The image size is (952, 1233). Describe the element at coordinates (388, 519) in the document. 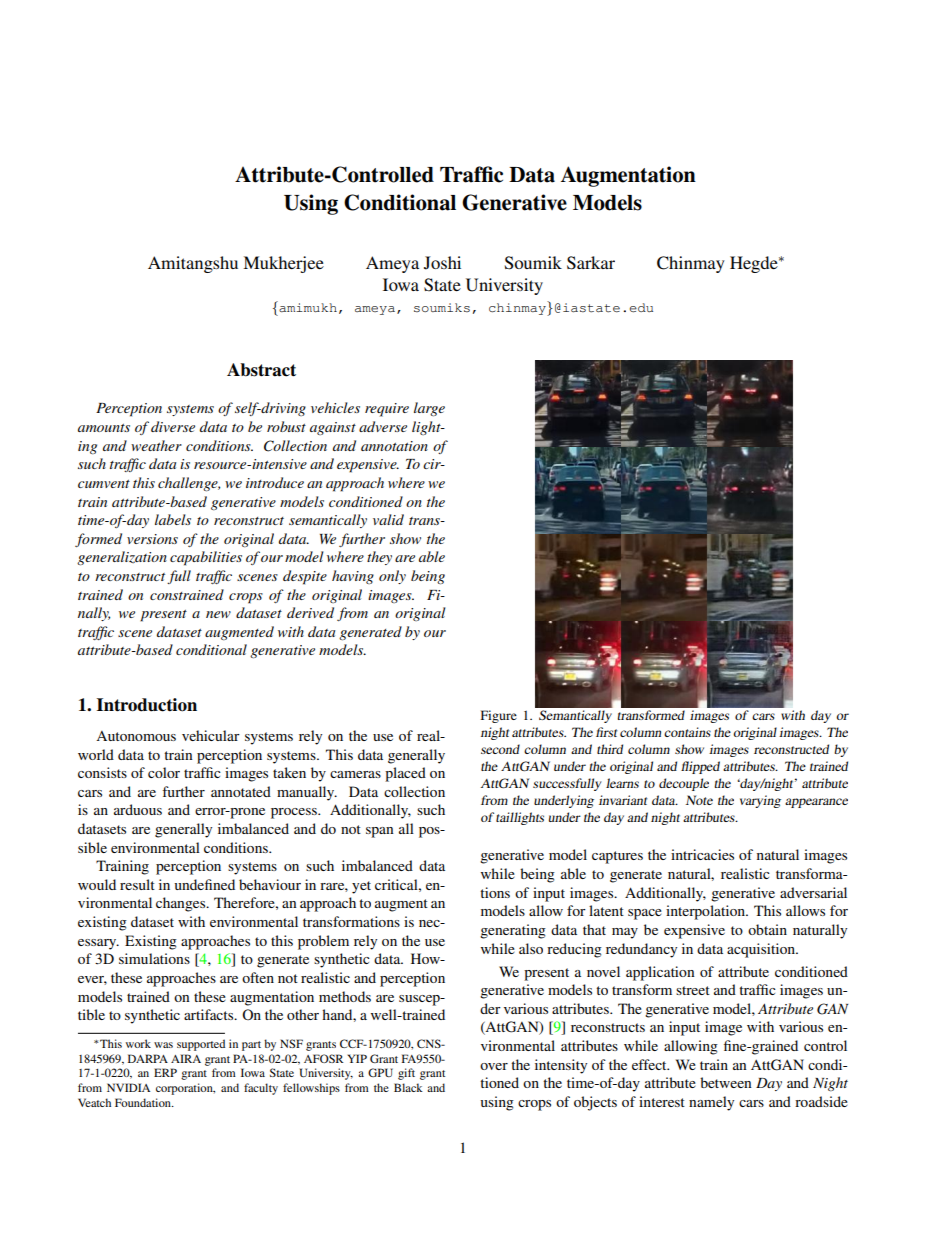

I see `valid` at that location.
